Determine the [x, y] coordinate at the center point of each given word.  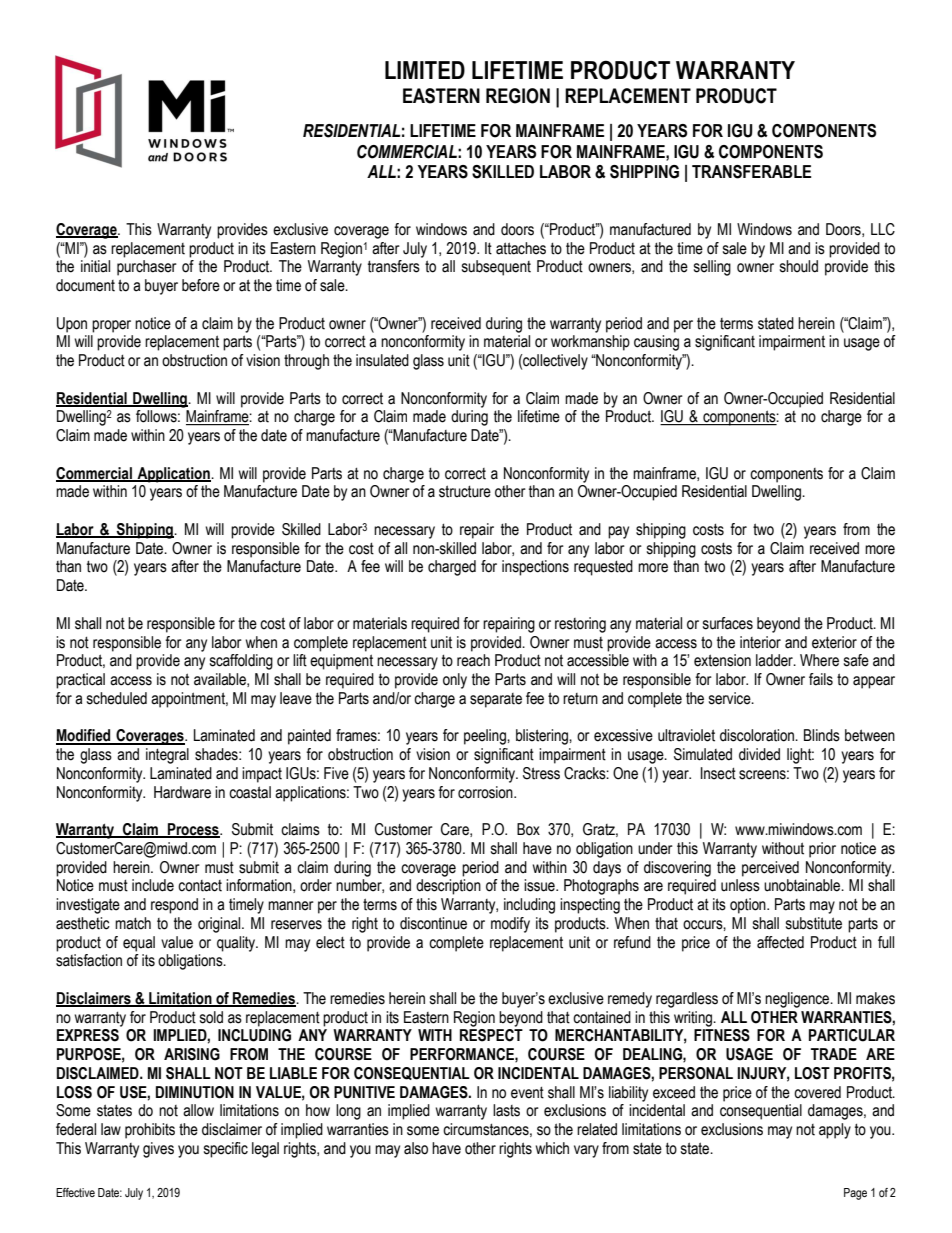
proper [111, 326]
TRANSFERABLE [751, 172]
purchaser [147, 268]
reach [473, 660]
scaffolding [241, 662]
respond [174, 906]
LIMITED [425, 70]
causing [656, 343]
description [448, 887]
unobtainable [803, 885]
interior [760, 642]
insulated [382, 360]
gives [158, 1150]
